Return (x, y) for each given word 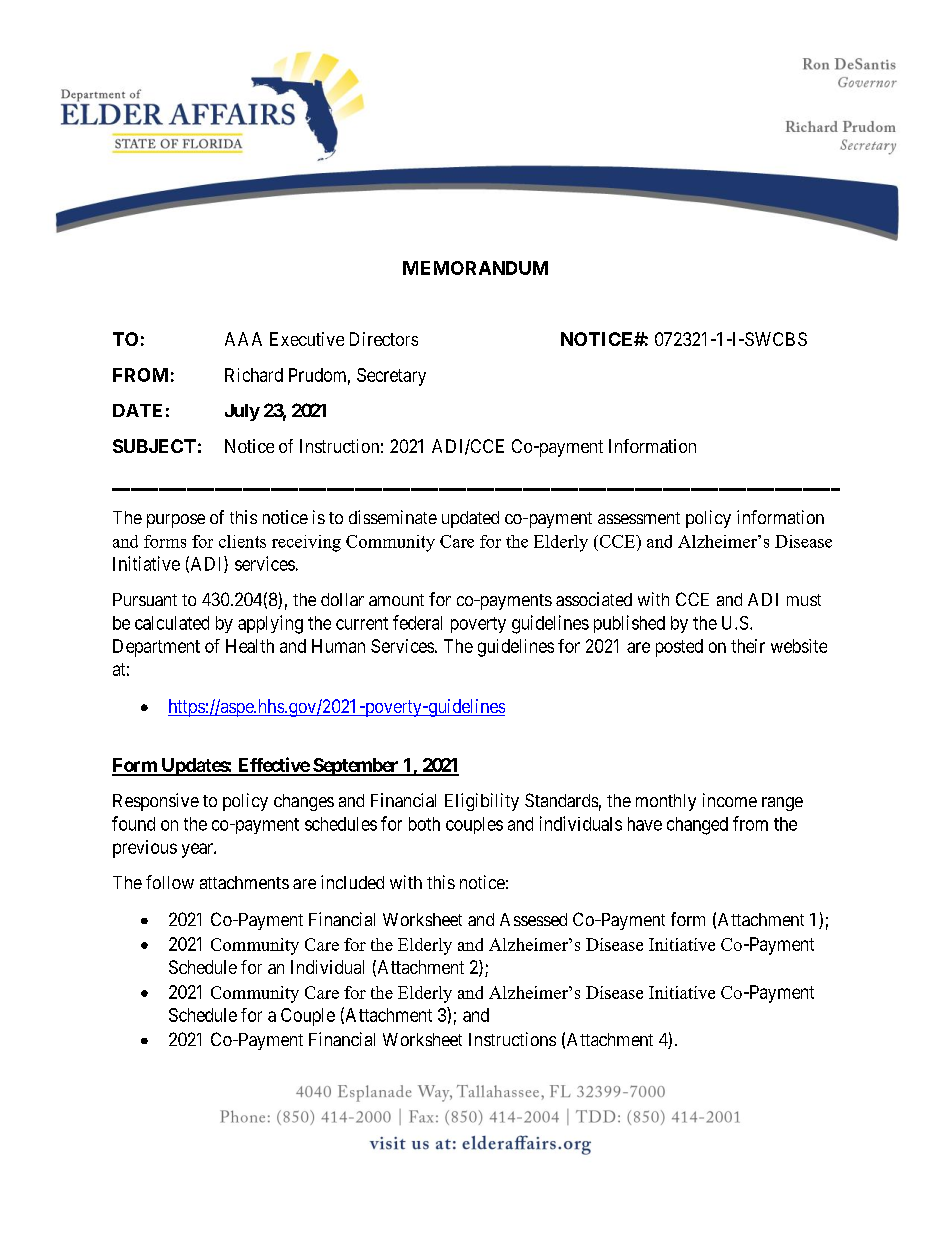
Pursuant (145, 599)
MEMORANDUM (475, 268)
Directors (384, 339)
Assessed (533, 919)
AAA (243, 339)
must (804, 600)
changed (697, 826)
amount (396, 600)
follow (170, 882)
